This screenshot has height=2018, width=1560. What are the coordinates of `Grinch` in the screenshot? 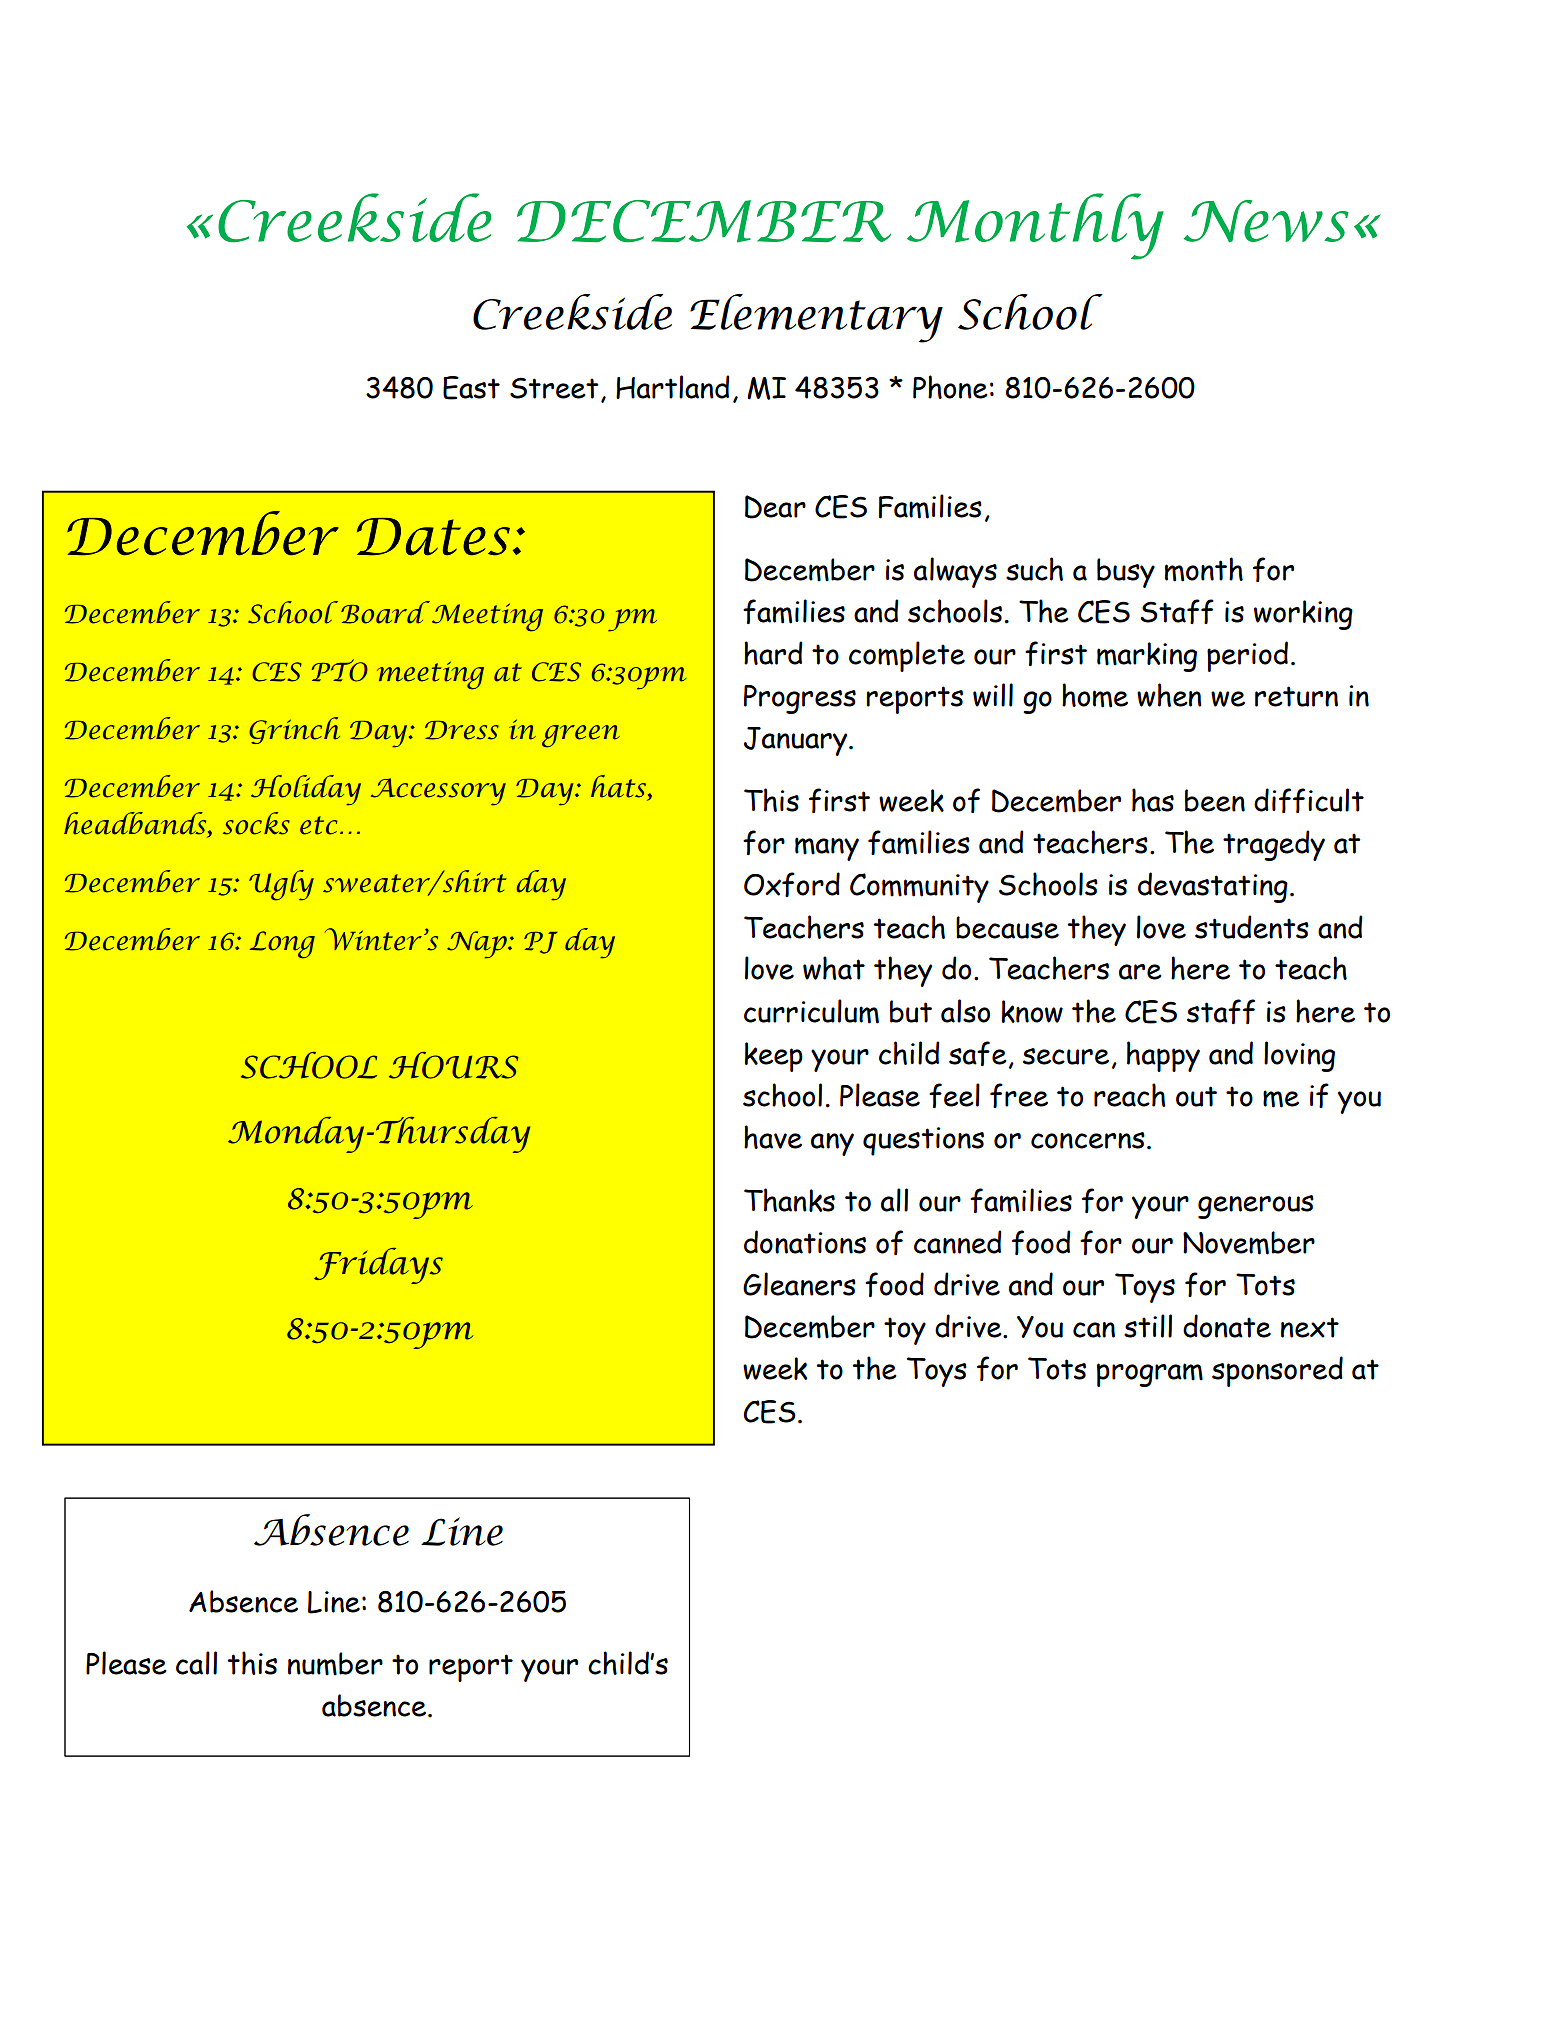 It's located at (294, 730).
